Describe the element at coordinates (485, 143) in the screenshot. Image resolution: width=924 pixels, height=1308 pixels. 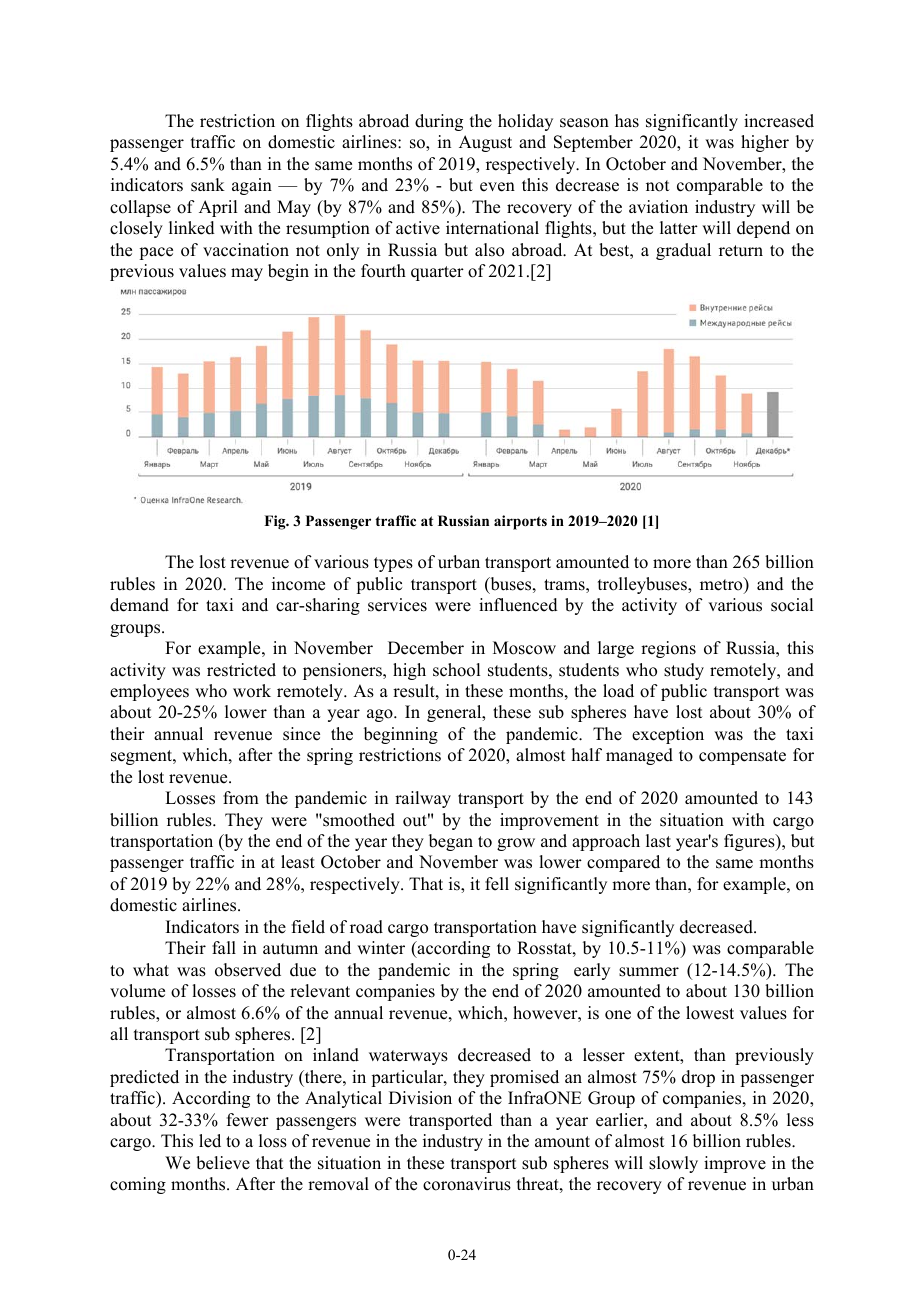
I see `August` at that location.
